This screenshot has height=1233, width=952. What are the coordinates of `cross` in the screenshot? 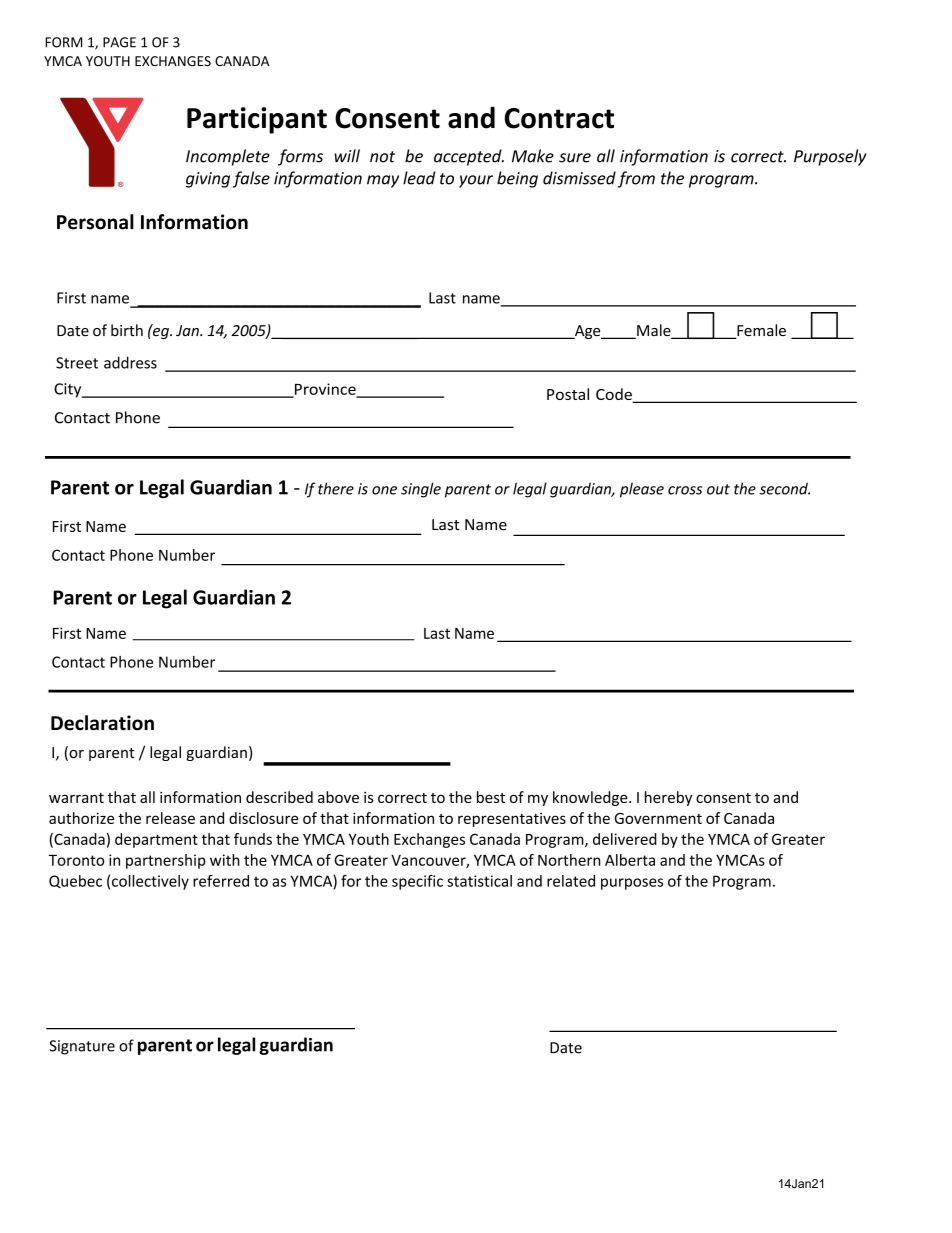 It's located at (685, 490).
